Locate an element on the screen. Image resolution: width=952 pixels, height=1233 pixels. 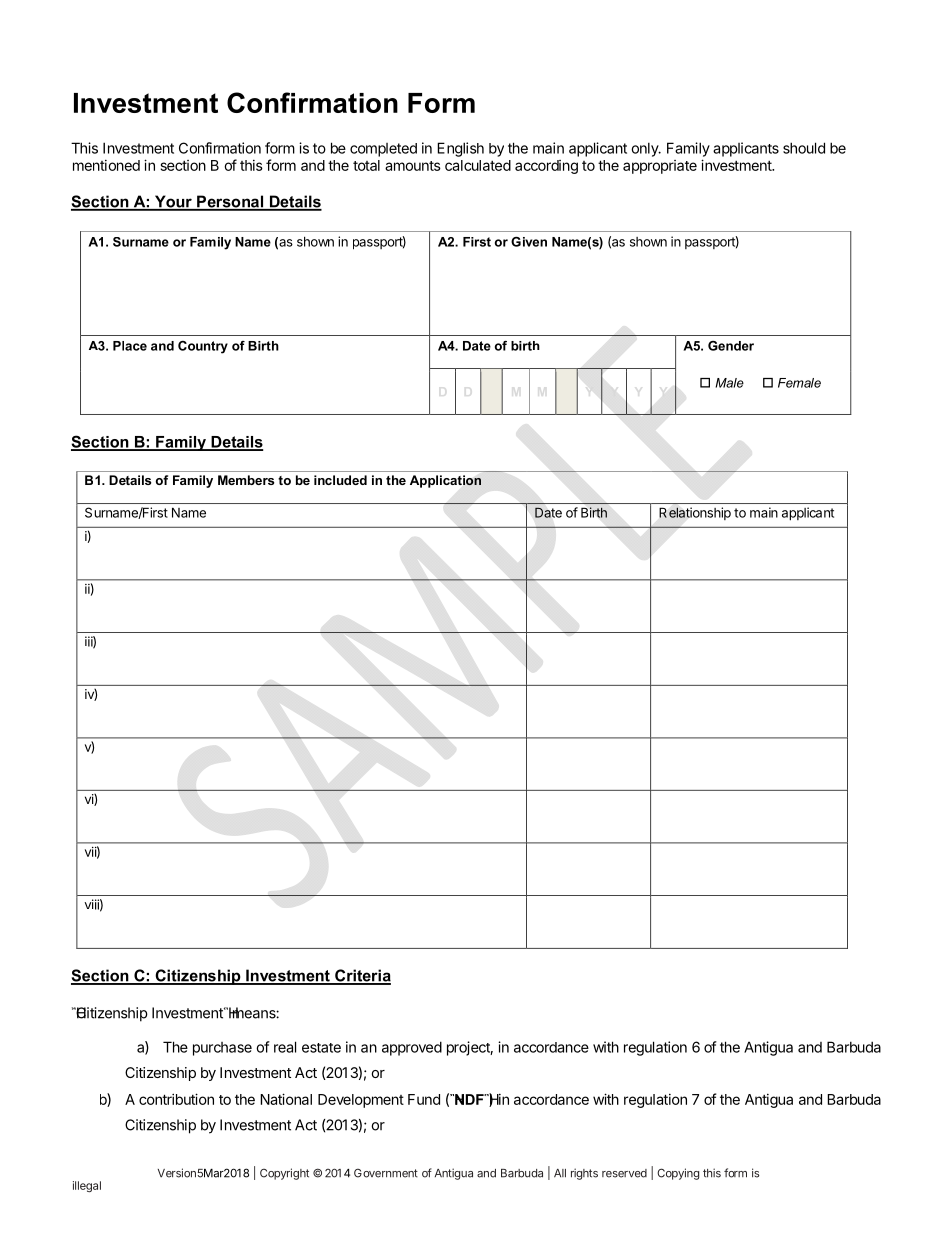
NDF is located at coordinates (469, 1099).
